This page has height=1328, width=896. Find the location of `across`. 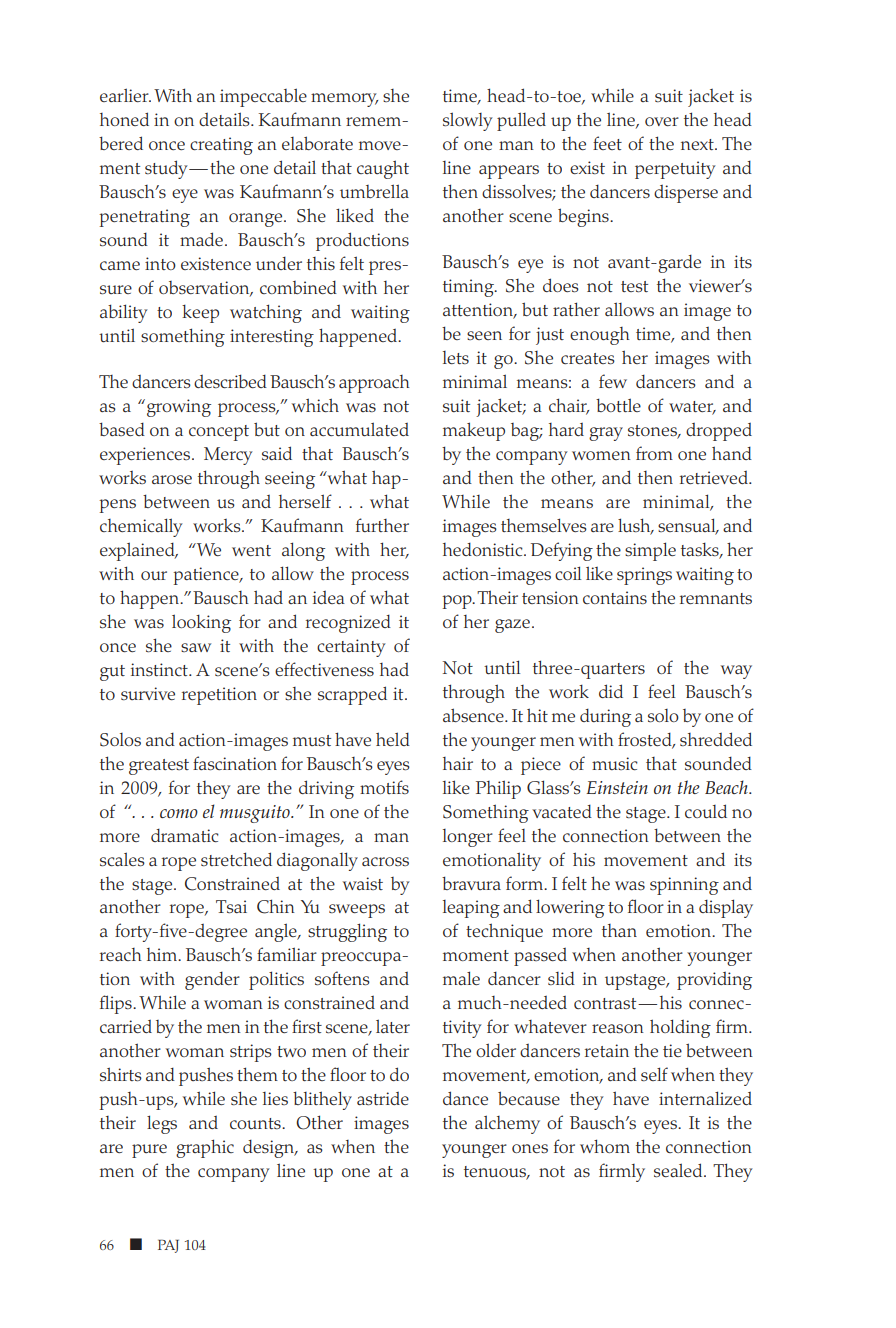

across is located at coordinates (385, 861).
